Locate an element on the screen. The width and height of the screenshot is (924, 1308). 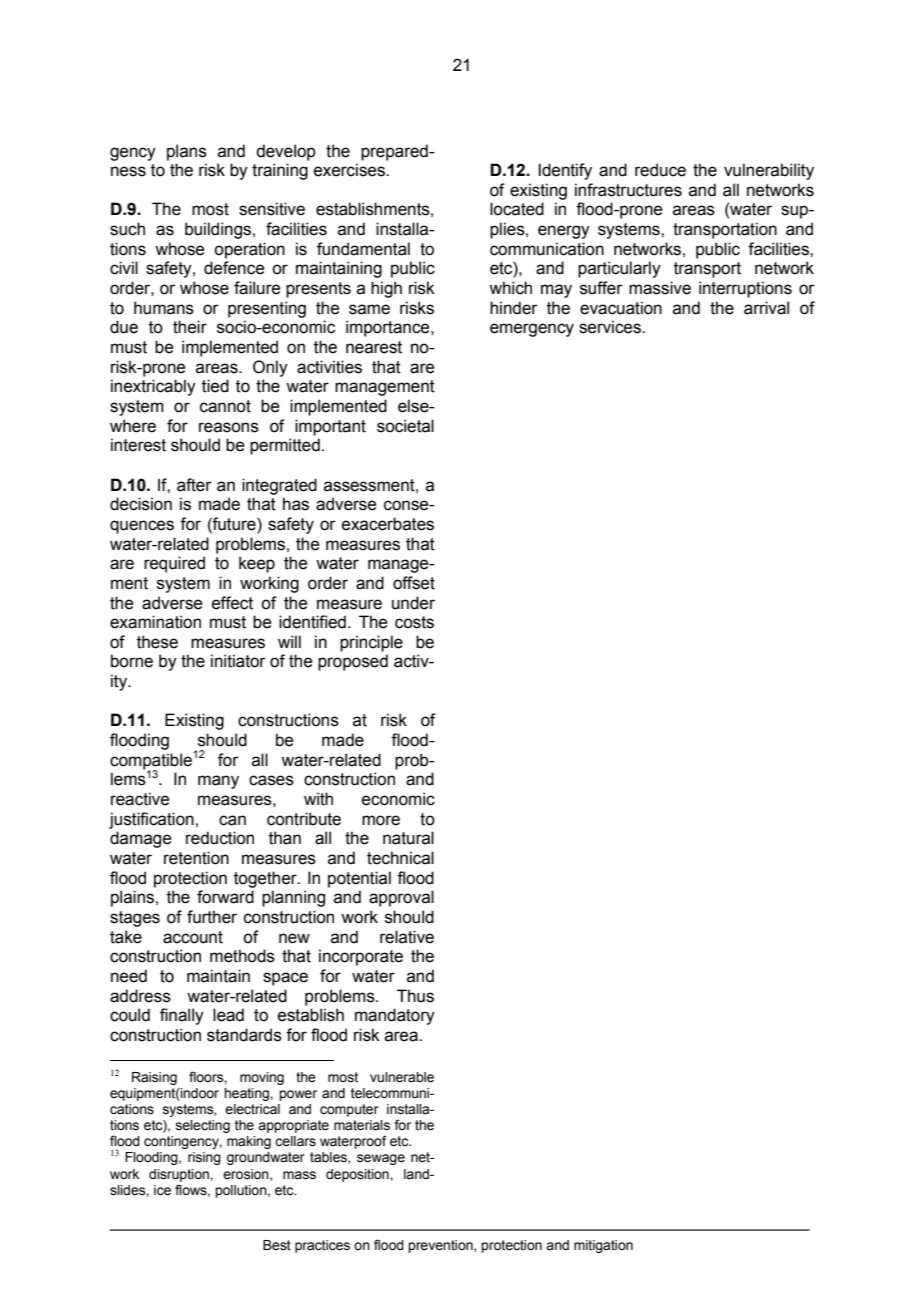
under is located at coordinates (413, 603).
